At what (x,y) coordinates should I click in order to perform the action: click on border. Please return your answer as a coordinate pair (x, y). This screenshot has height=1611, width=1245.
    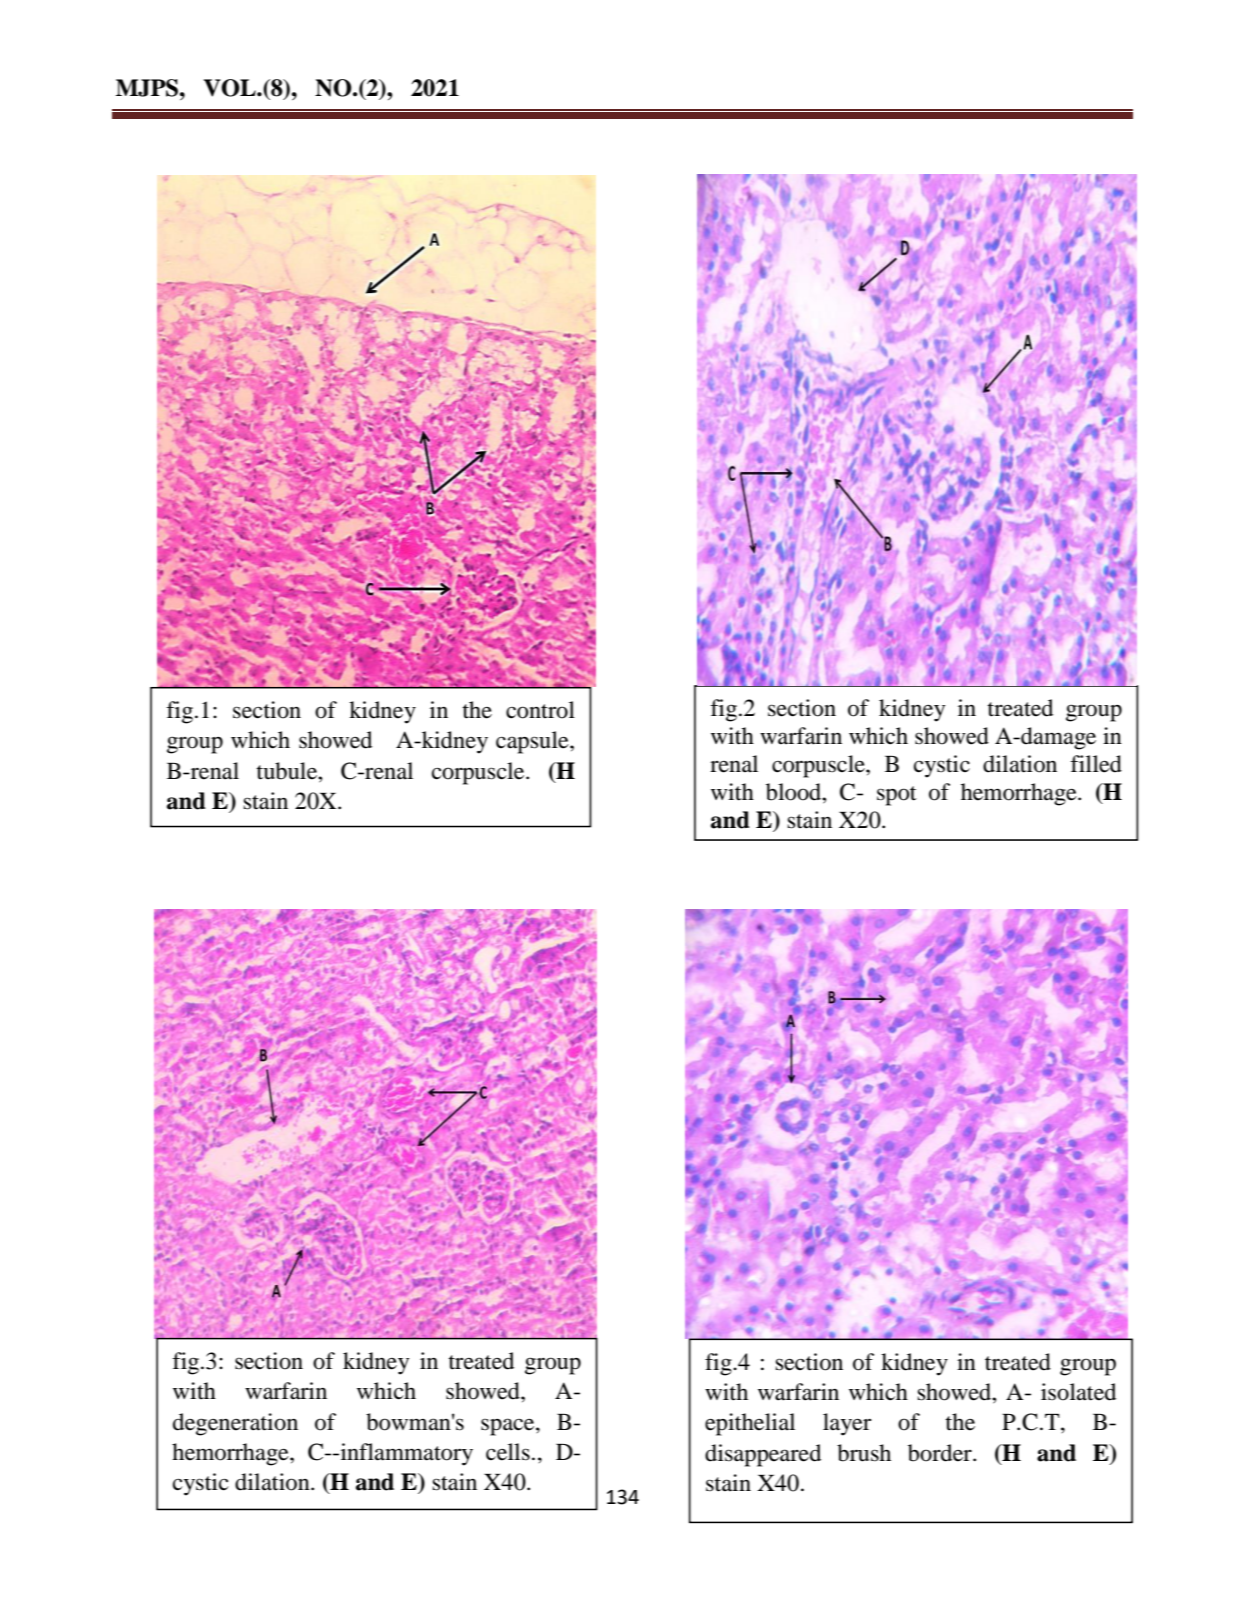
    Looking at the image, I should click on (941, 1453).
